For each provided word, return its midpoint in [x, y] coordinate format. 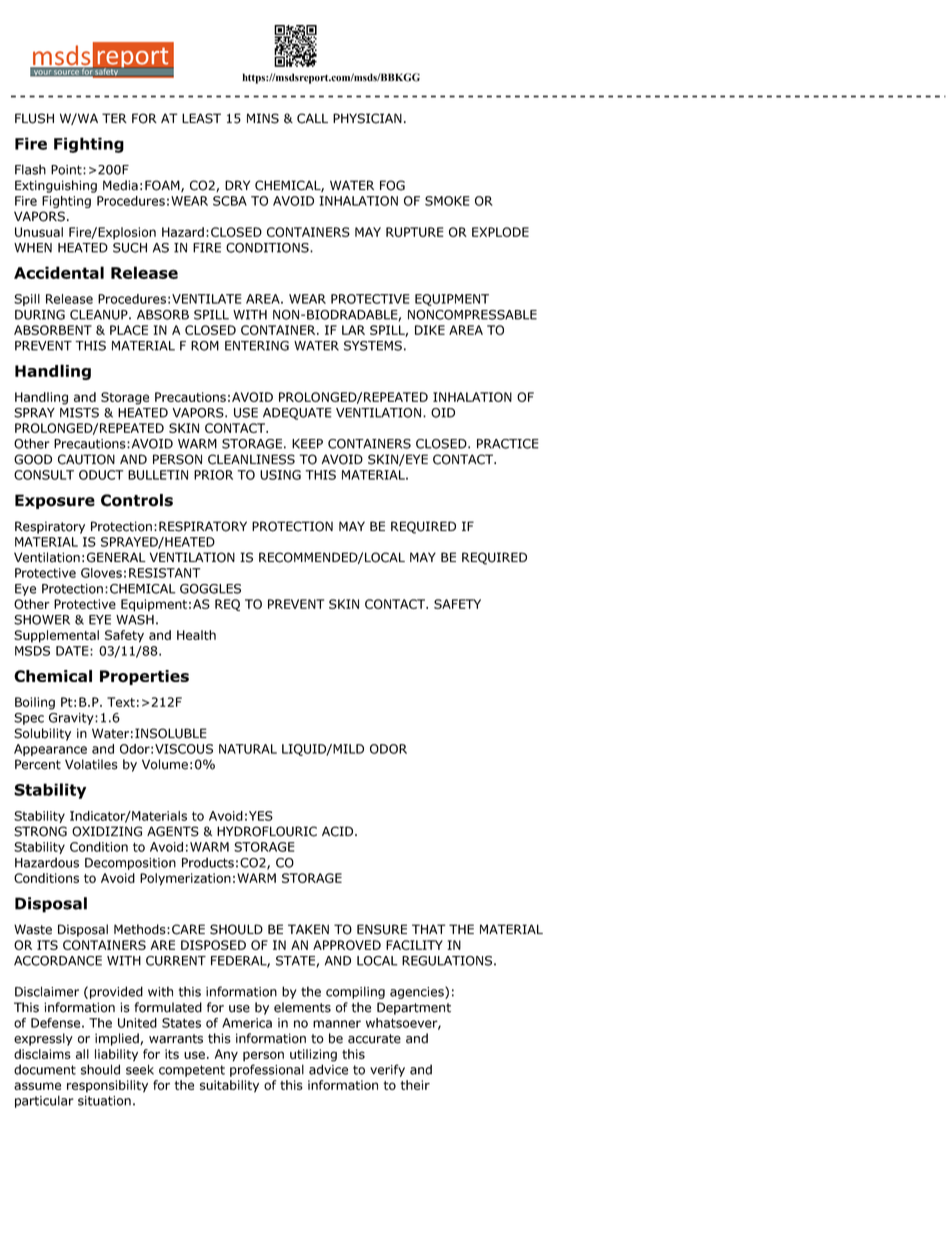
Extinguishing [56, 186]
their [415, 1085]
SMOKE [447, 201]
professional [267, 1070]
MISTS [79, 413]
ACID [337, 831]
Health [196, 635]
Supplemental [56, 636]
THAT [429, 929]
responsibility [107, 1086]
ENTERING [257, 346]
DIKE [430, 330]
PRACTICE [508, 444]
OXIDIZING [107, 831]
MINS [263, 118]
